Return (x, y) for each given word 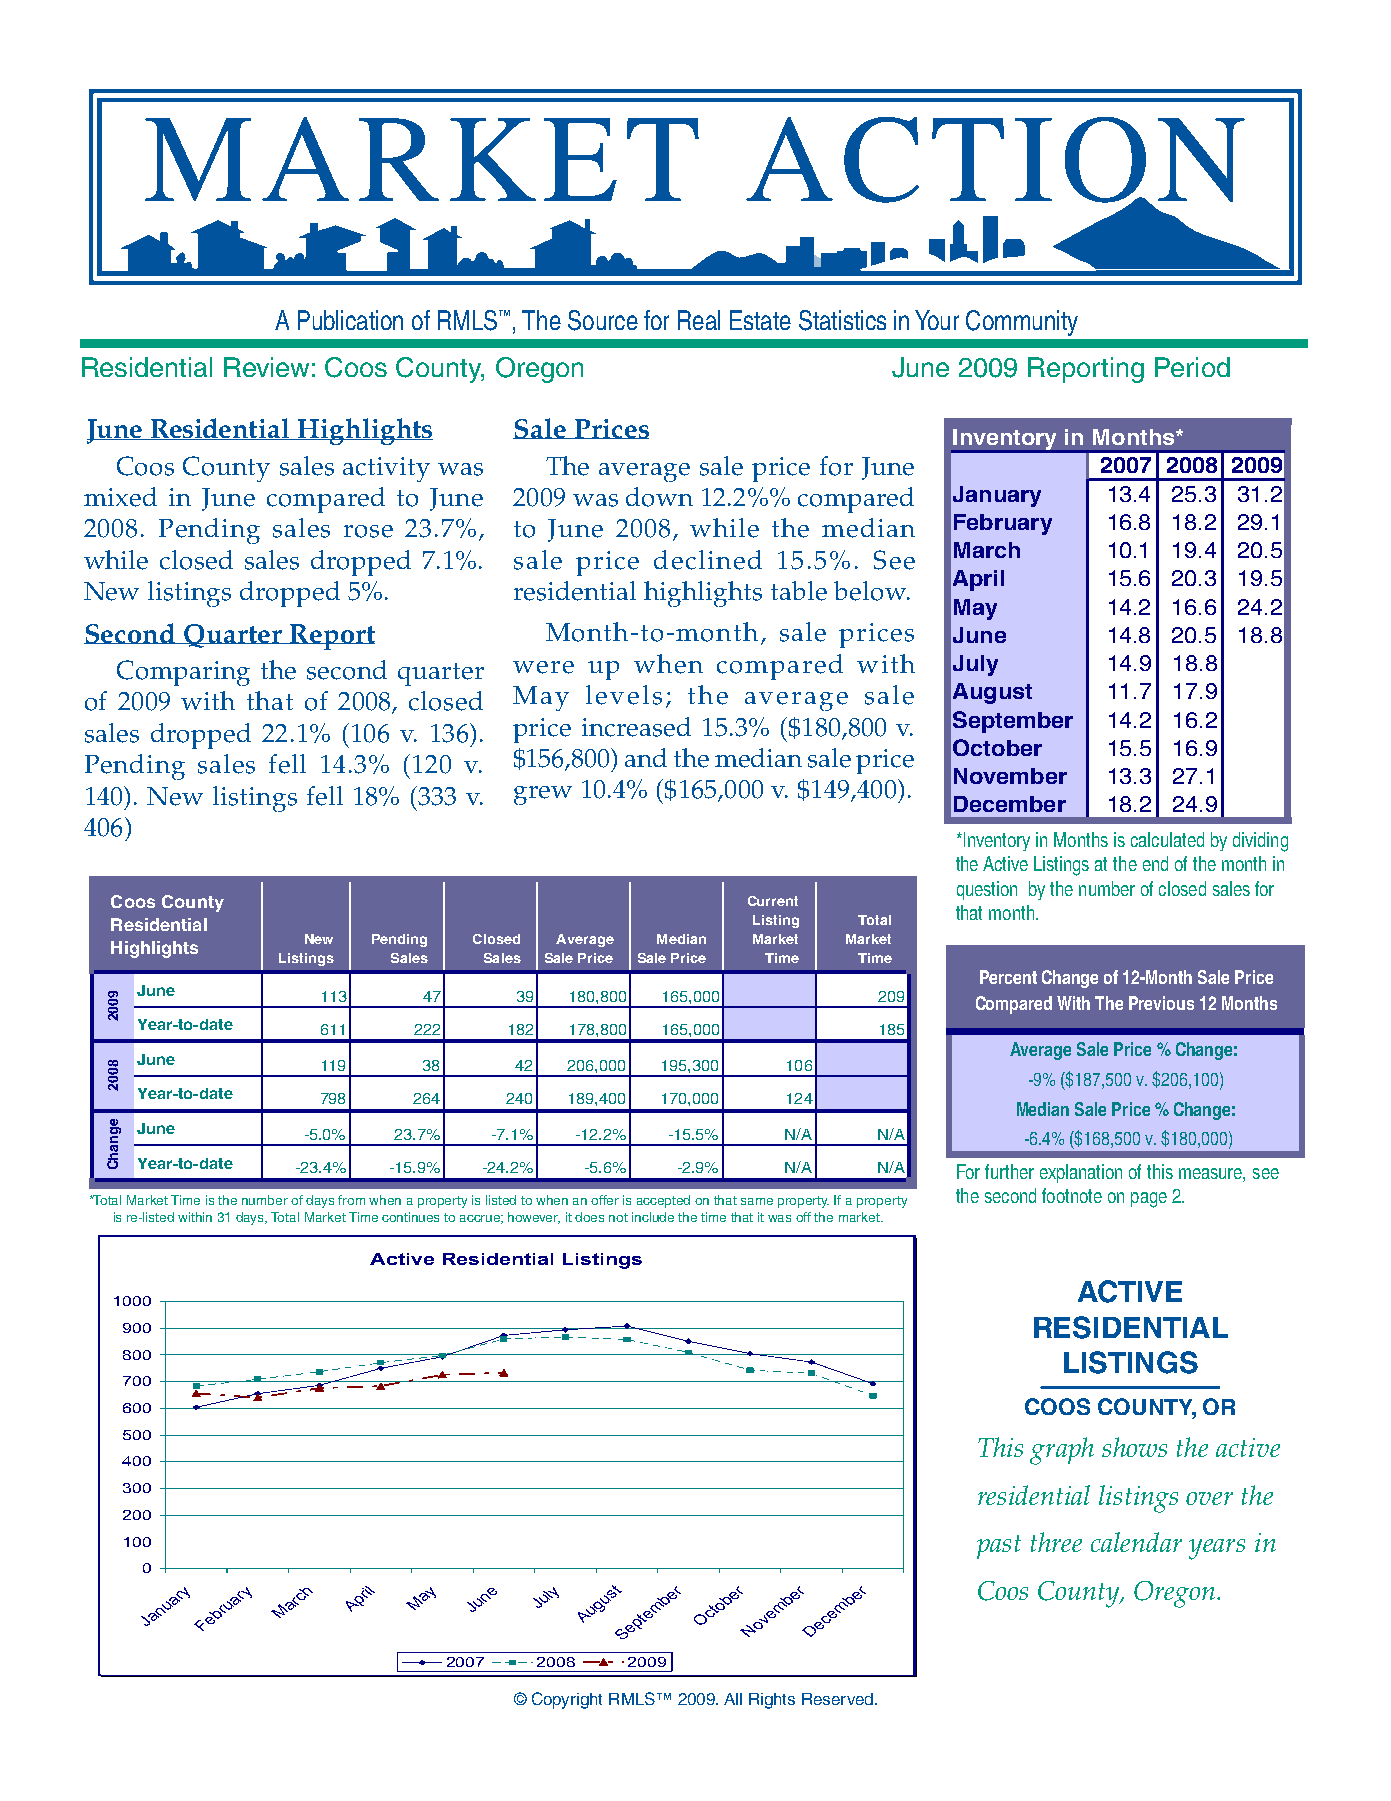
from (351, 1200)
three (1056, 1542)
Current (773, 901)
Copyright (567, 1700)
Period (1192, 367)
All (733, 1699)
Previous (1161, 1003)
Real (699, 320)
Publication (350, 320)
